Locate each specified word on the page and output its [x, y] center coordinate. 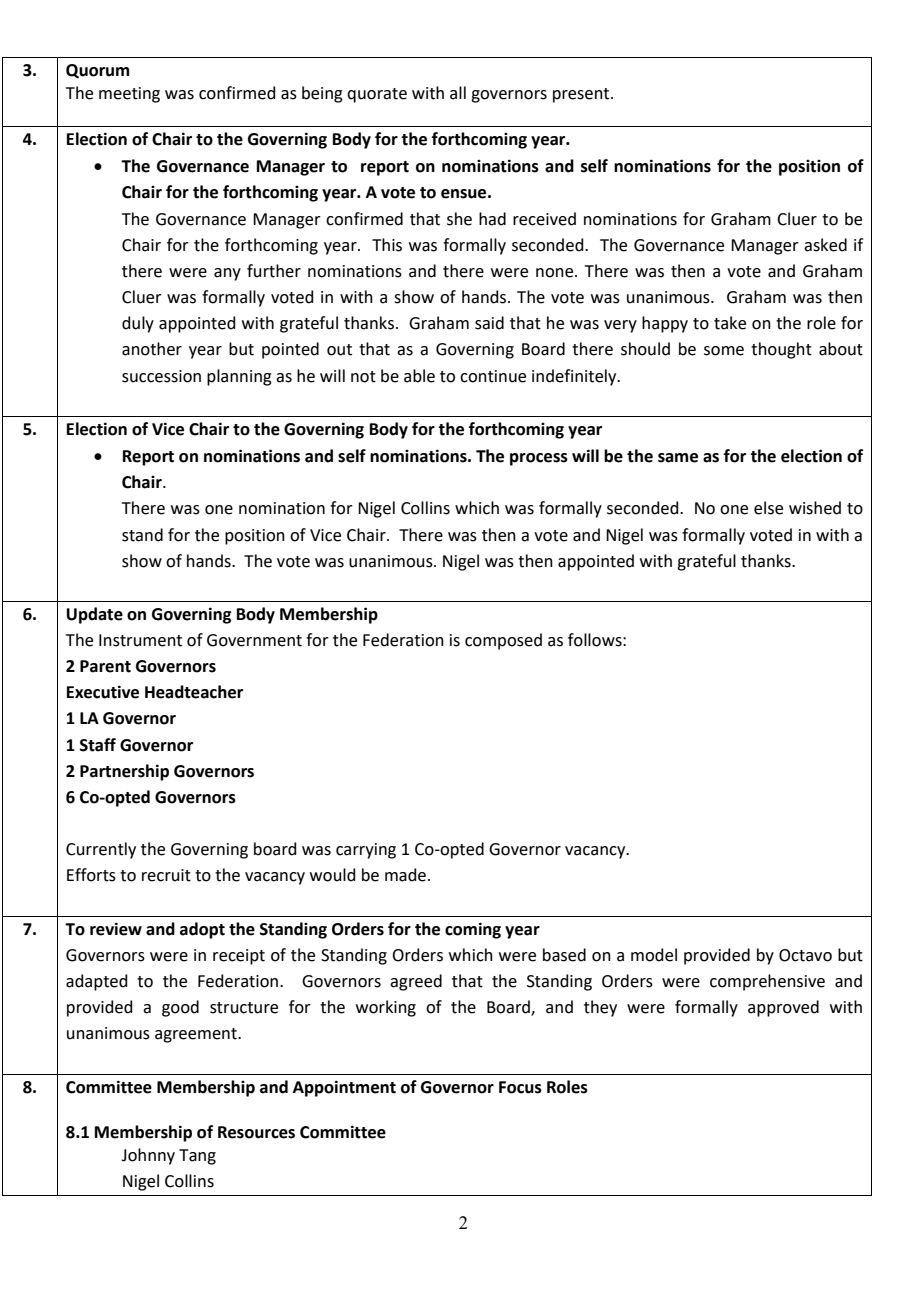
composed [503, 641]
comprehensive [767, 982]
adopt [202, 930]
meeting [129, 95]
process [539, 459]
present [582, 95]
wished [815, 508]
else [768, 508]
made [405, 875]
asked [825, 245]
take [730, 323]
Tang [197, 1157]
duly [138, 324]
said [489, 323]
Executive [103, 692]
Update [94, 615]
